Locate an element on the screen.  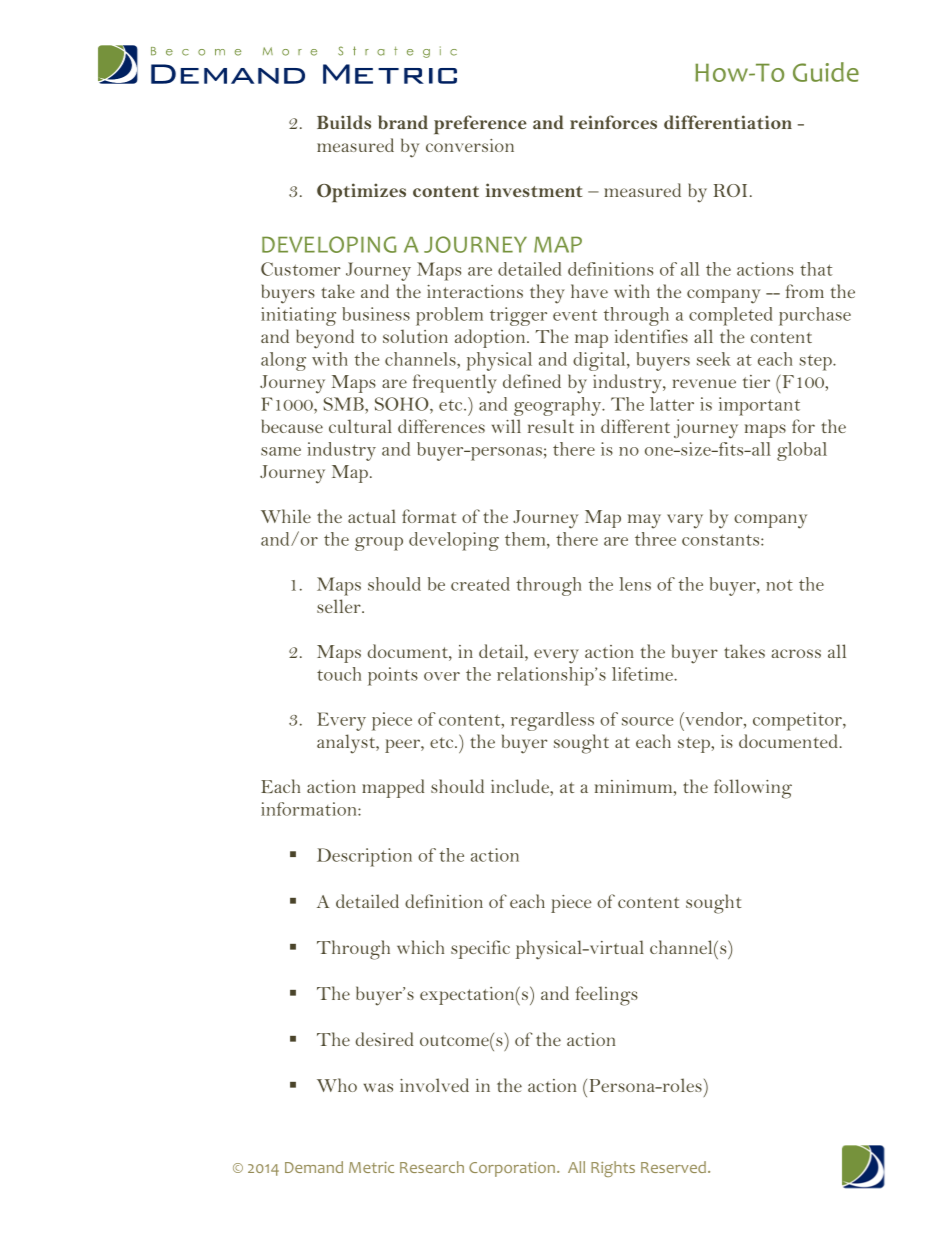
reinforces is located at coordinates (613, 122).
